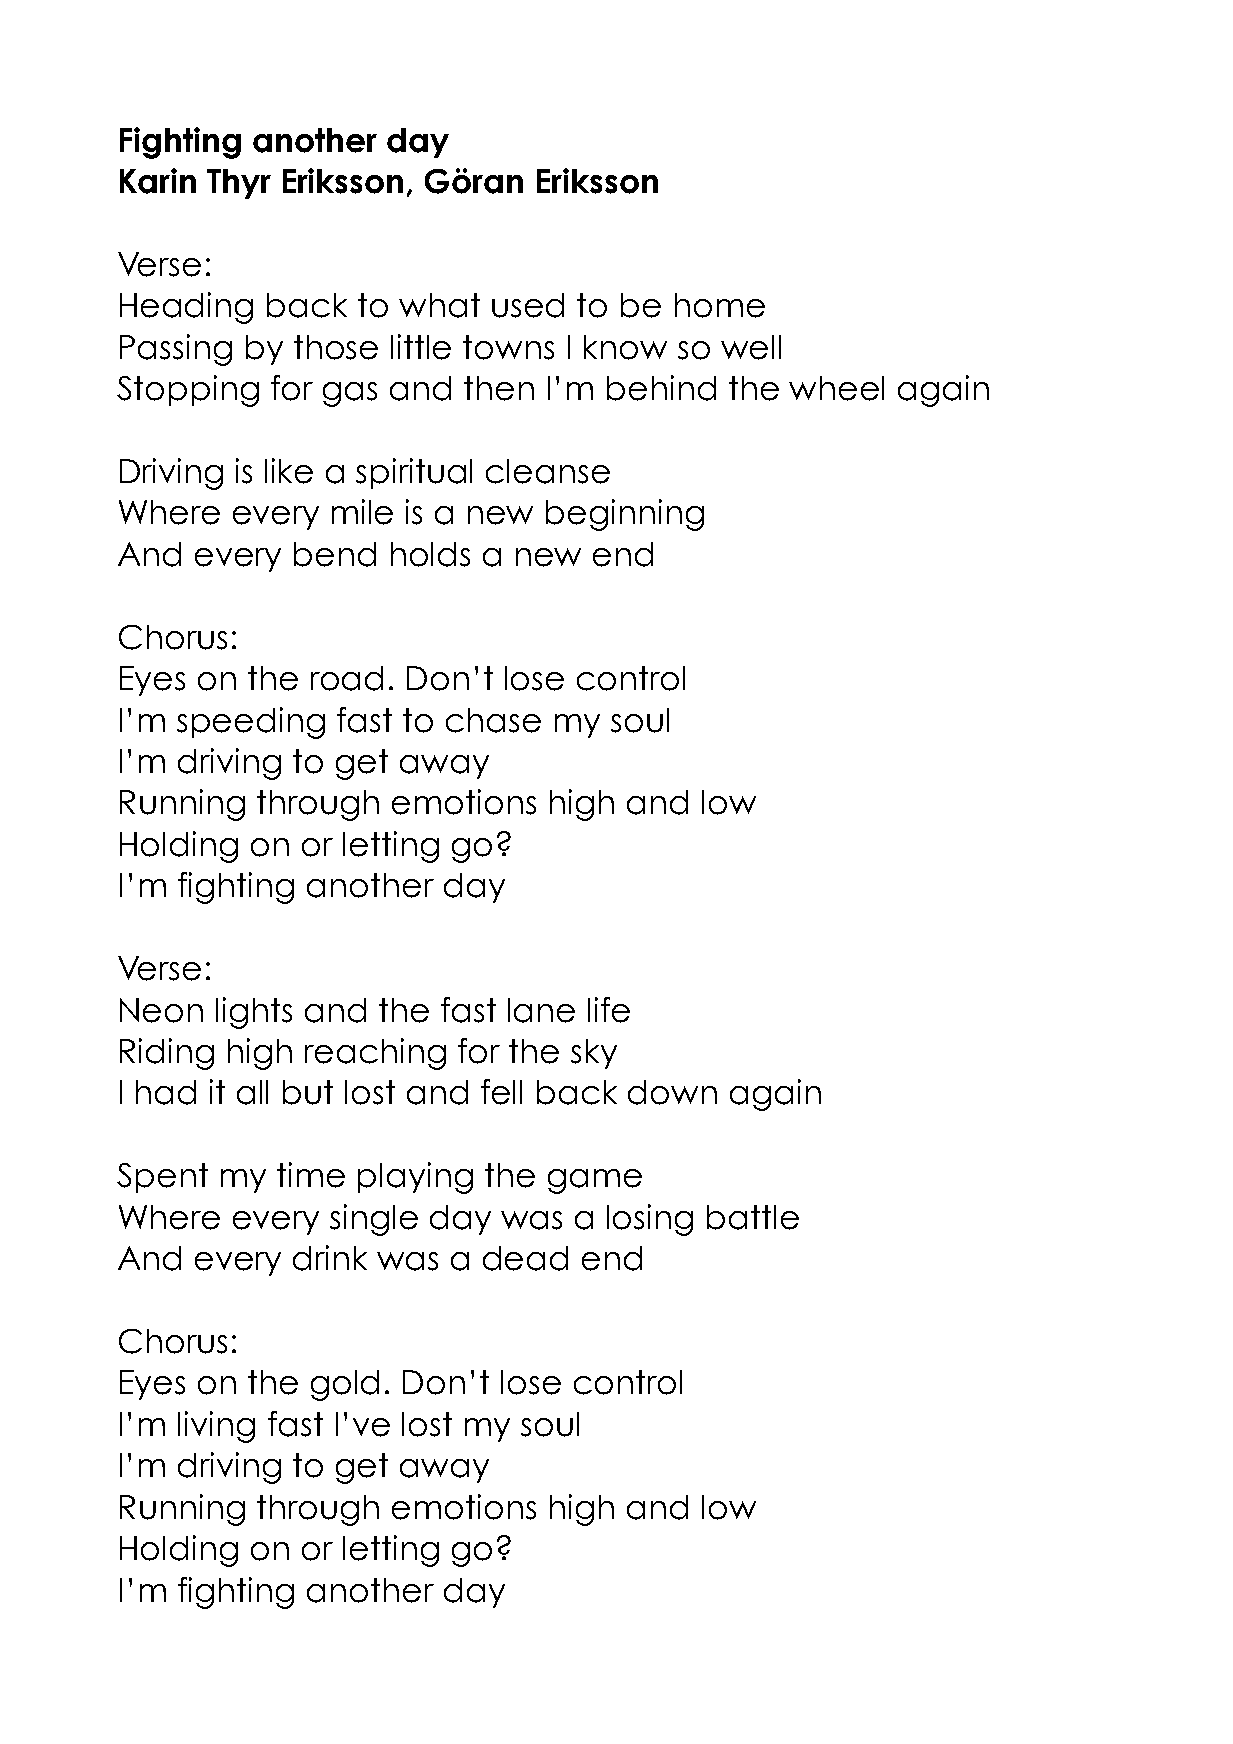  I want to click on beginning, so click(625, 515).
